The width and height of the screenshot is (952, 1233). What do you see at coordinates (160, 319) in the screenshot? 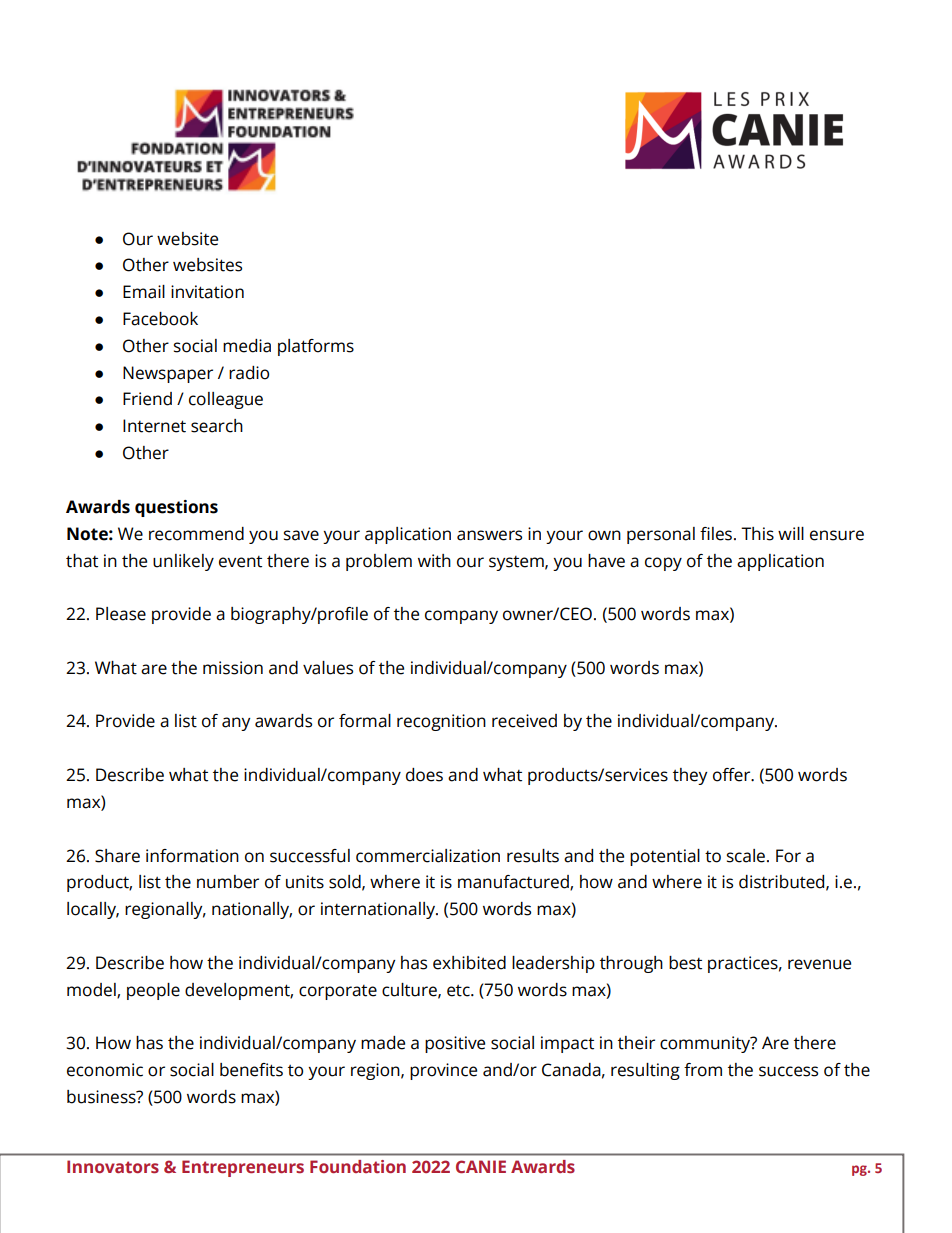
I see `Facebook` at bounding box center [160, 319].
